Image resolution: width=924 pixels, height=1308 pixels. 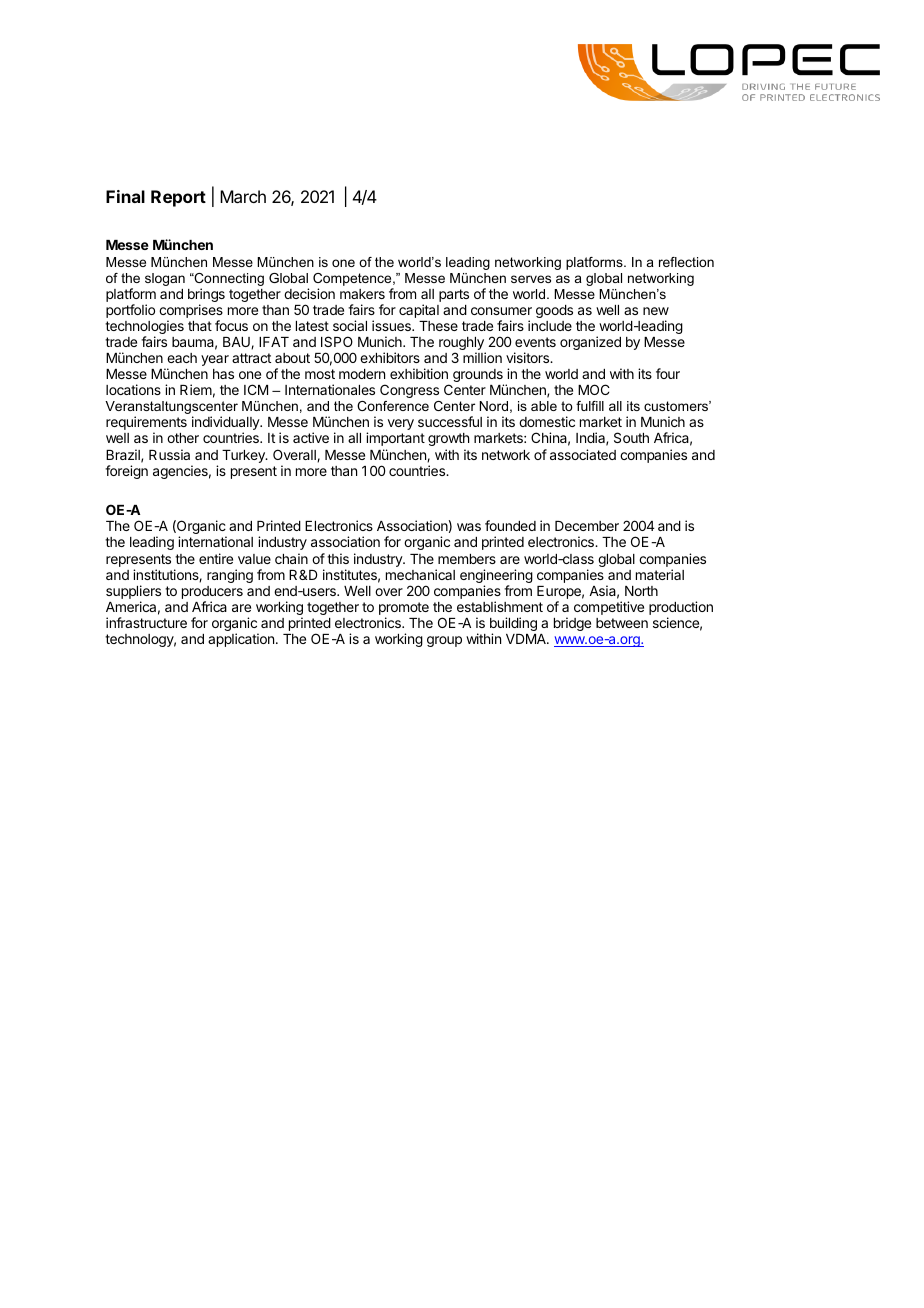 What do you see at coordinates (587, 526) in the screenshot?
I see `December` at bounding box center [587, 526].
